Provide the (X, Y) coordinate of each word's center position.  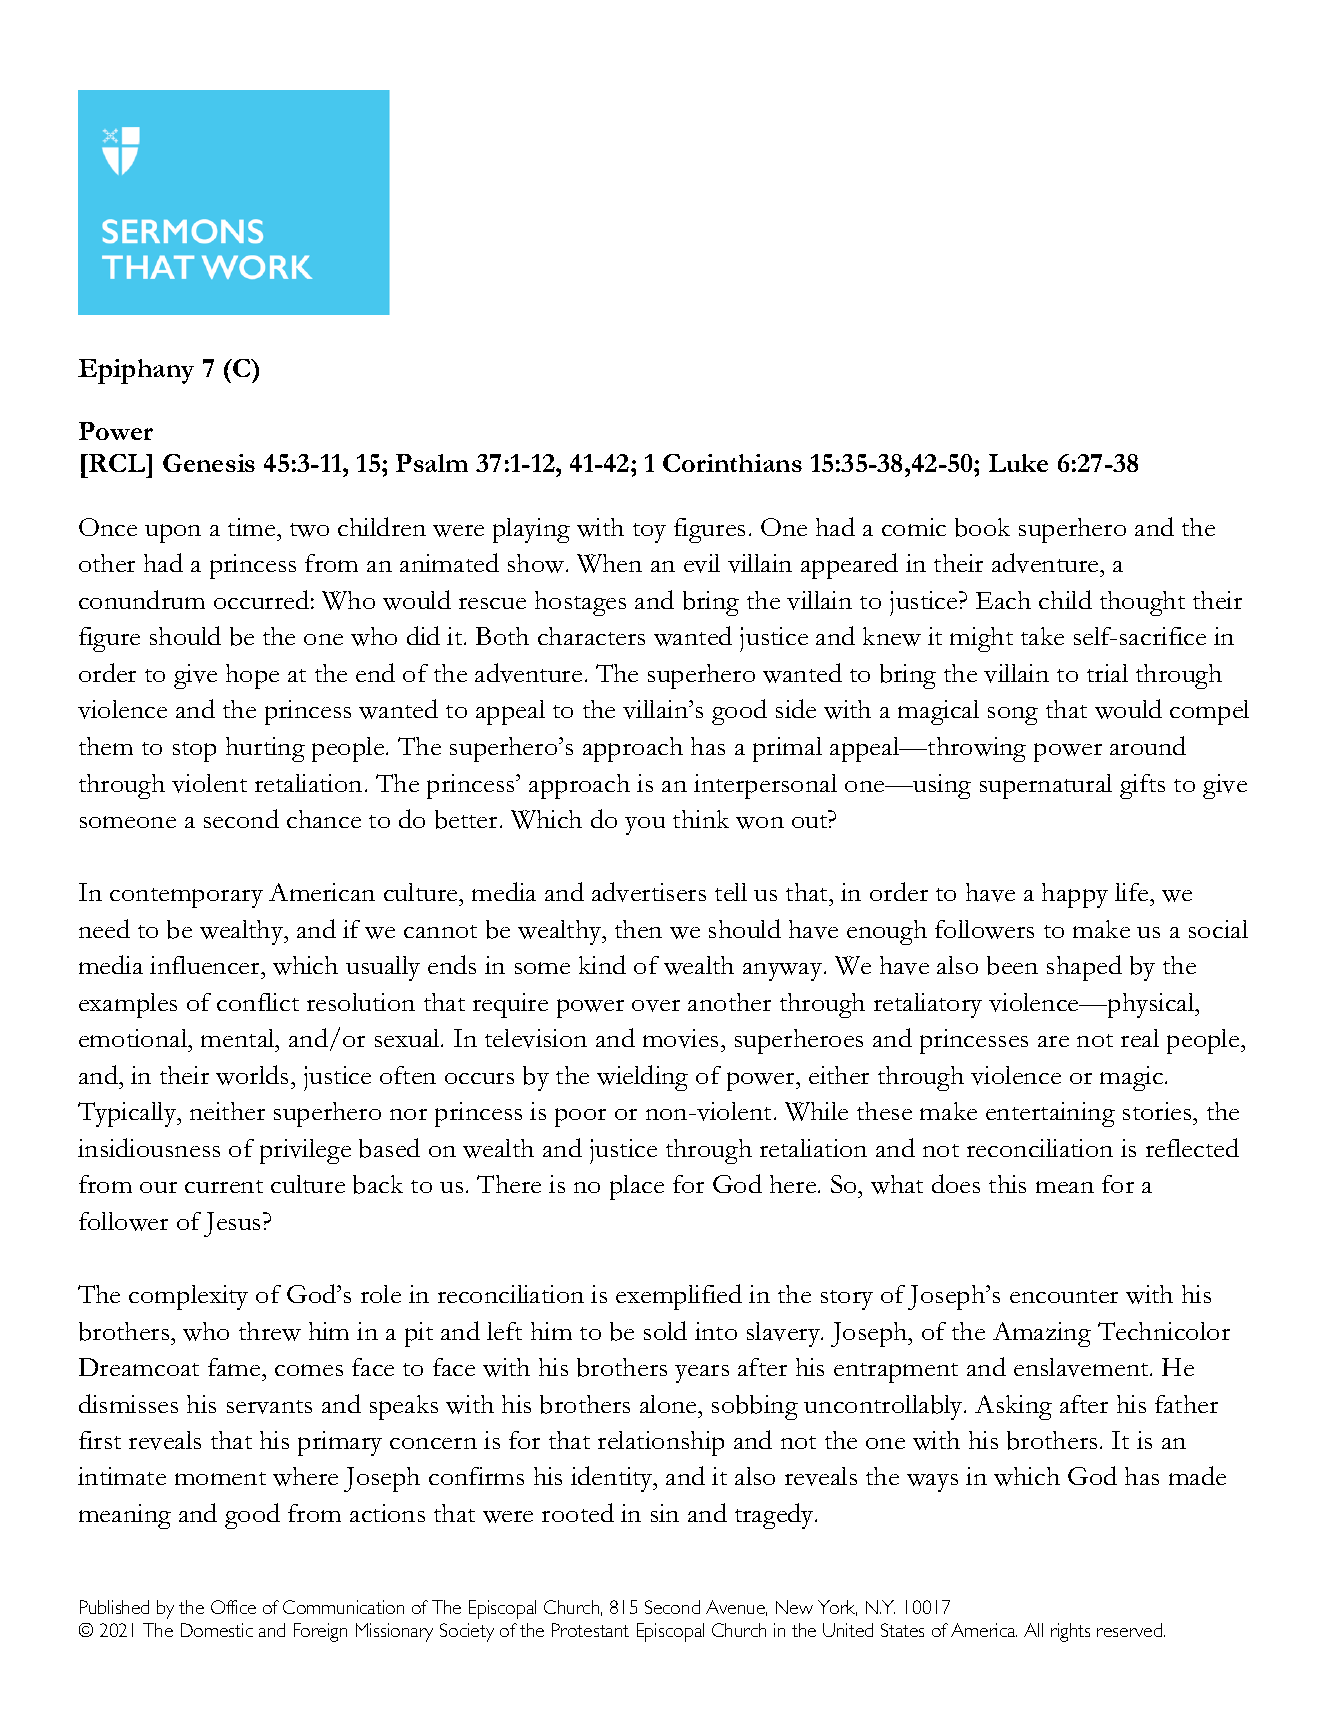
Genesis (209, 463)
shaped (1084, 968)
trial (1107, 673)
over (656, 1006)
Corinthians (732, 463)
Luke (1018, 463)
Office (233, 1607)
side (796, 708)
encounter (1064, 1296)
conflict (258, 1002)
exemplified (679, 1297)
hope (252, 676)
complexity (188, 1297)
